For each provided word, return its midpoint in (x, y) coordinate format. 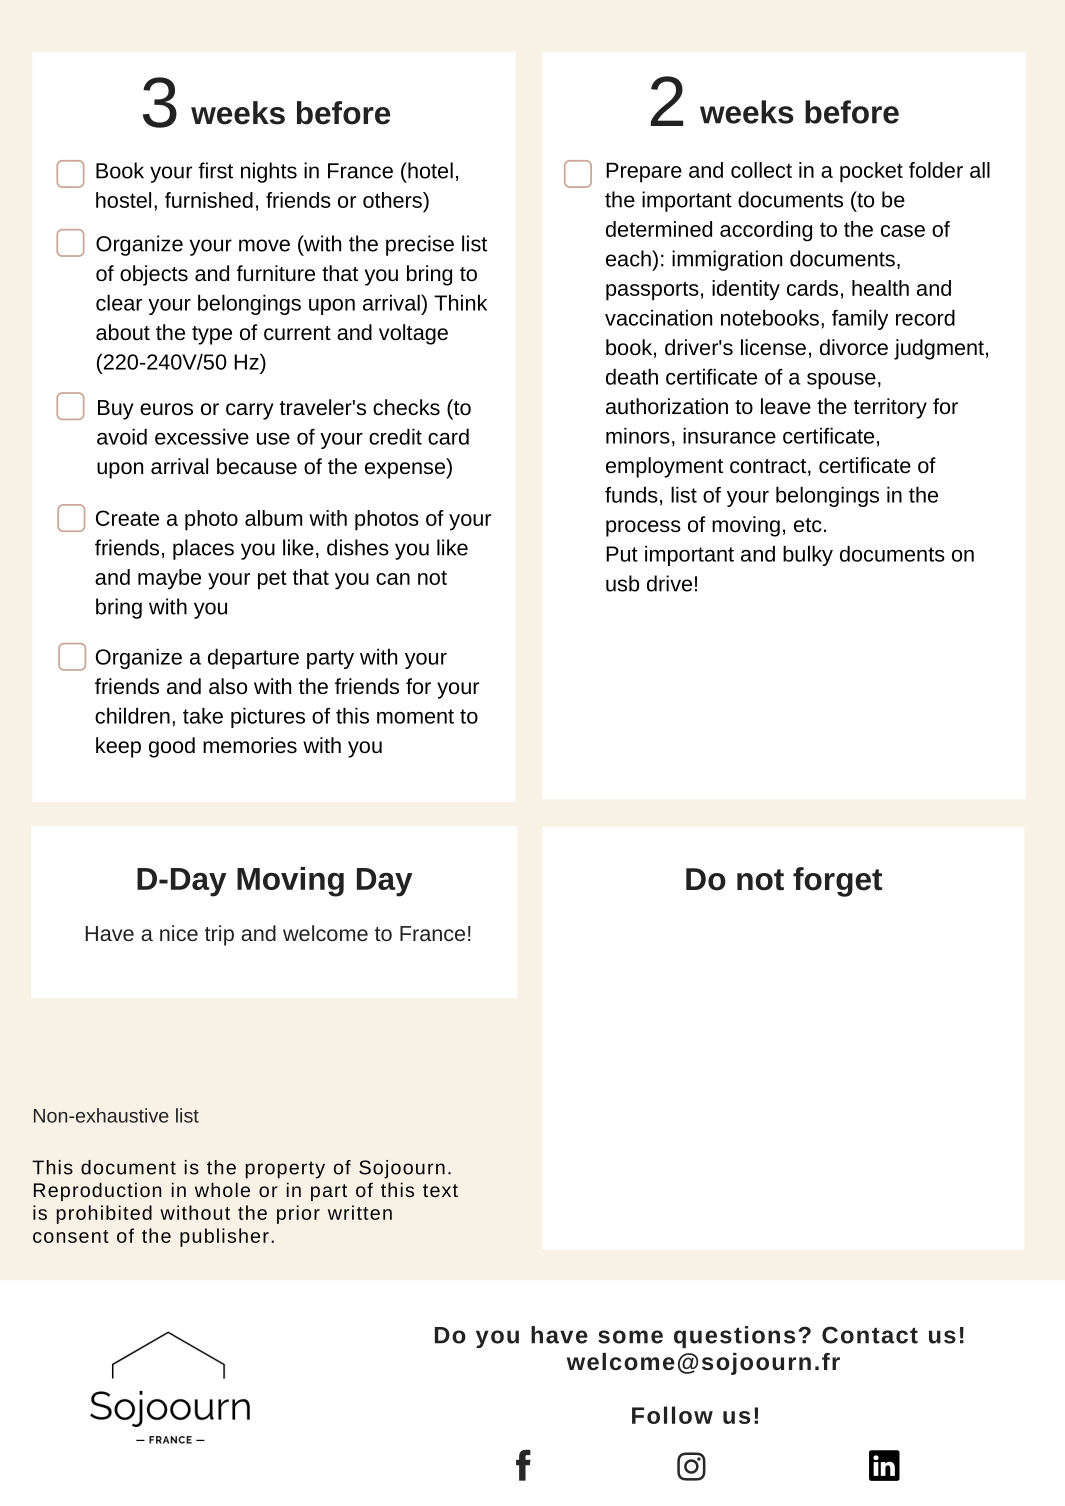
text (440, 1190)
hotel (429, 170)
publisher (224, 1237)
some (630, 1337)
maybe (169, 579)
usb (622, 583)
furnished (209, 200)
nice (179, 933)
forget (837, 882)
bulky (808, 555)
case (903, 231)
